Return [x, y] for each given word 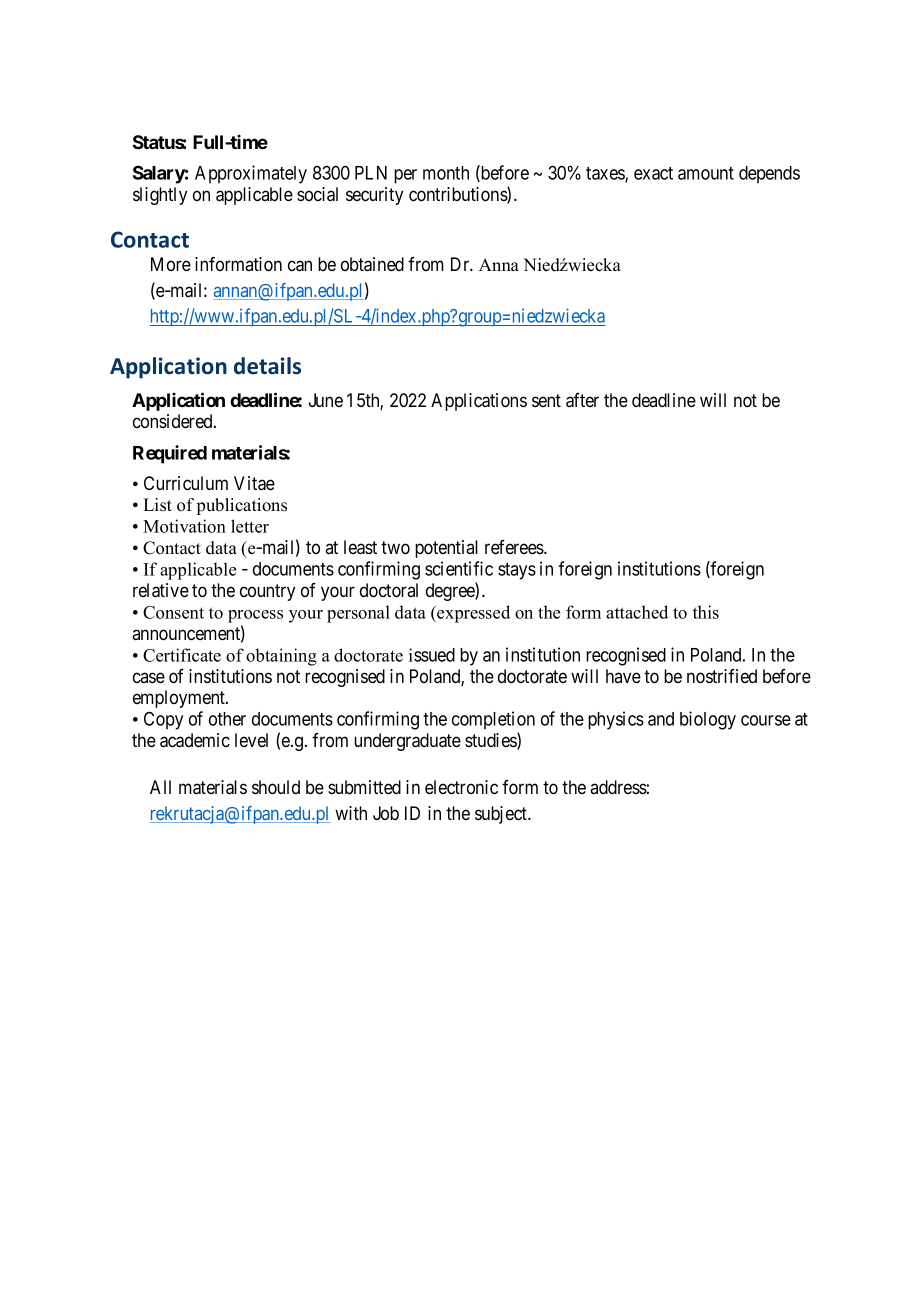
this [706, 612]
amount [706, 173]
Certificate [182, 655]
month [446, 173]
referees [515, 547]
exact [653, 173]
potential [446, 549]
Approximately [251, 174]
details [267, 366]
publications [242, 506]
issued [432, 655]
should [276, 787]
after [582, 400]
